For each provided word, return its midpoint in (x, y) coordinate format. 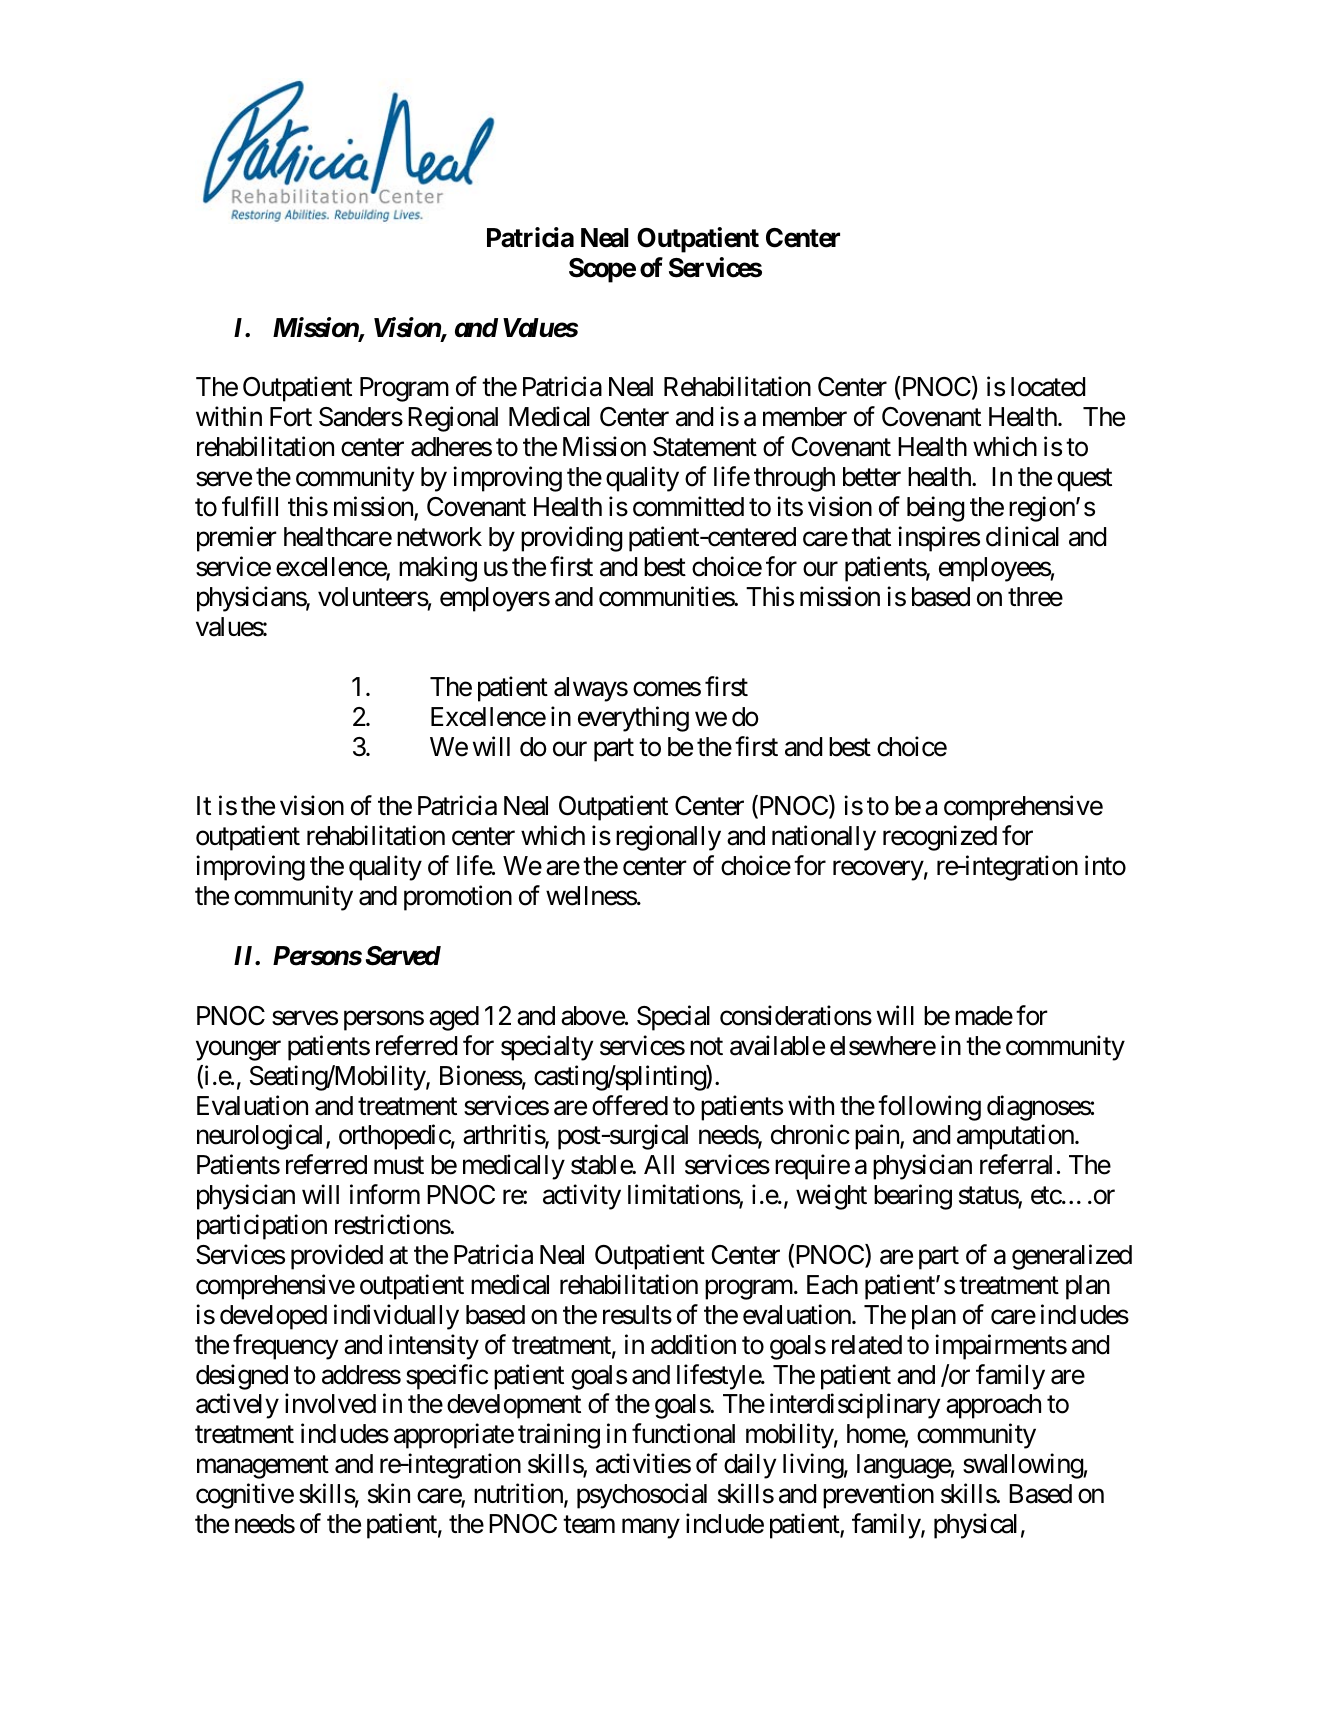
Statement (705, 447)
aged (454, 1018)
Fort (291, 417)
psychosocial (642, 1496)
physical (975, 1526)
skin (389, 1493)
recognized (940, 838)
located (1048, 387)
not (706, 1047)
